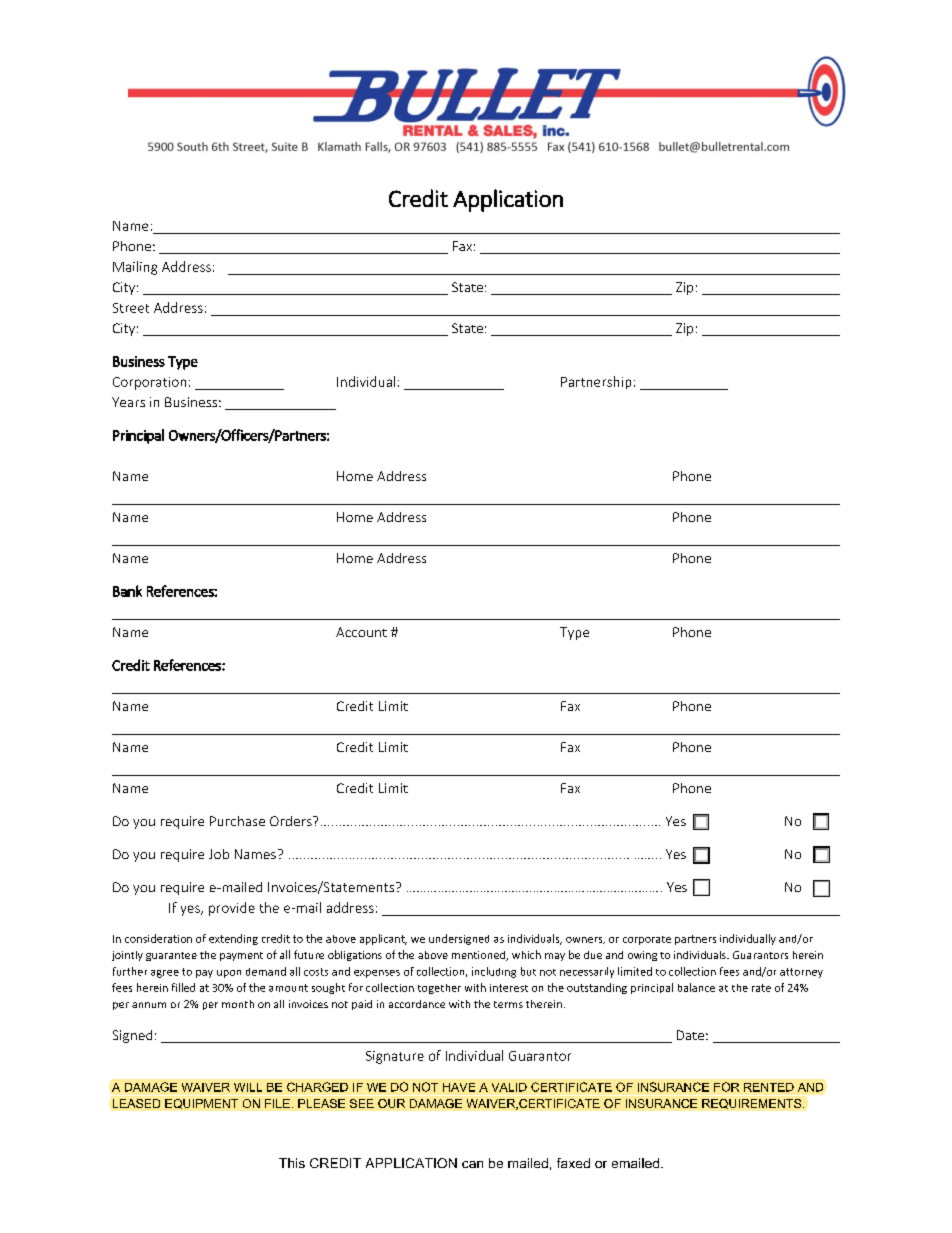  Describe the element at coordinates (128, 402) in the screenshot. I see `Years` at that location.
